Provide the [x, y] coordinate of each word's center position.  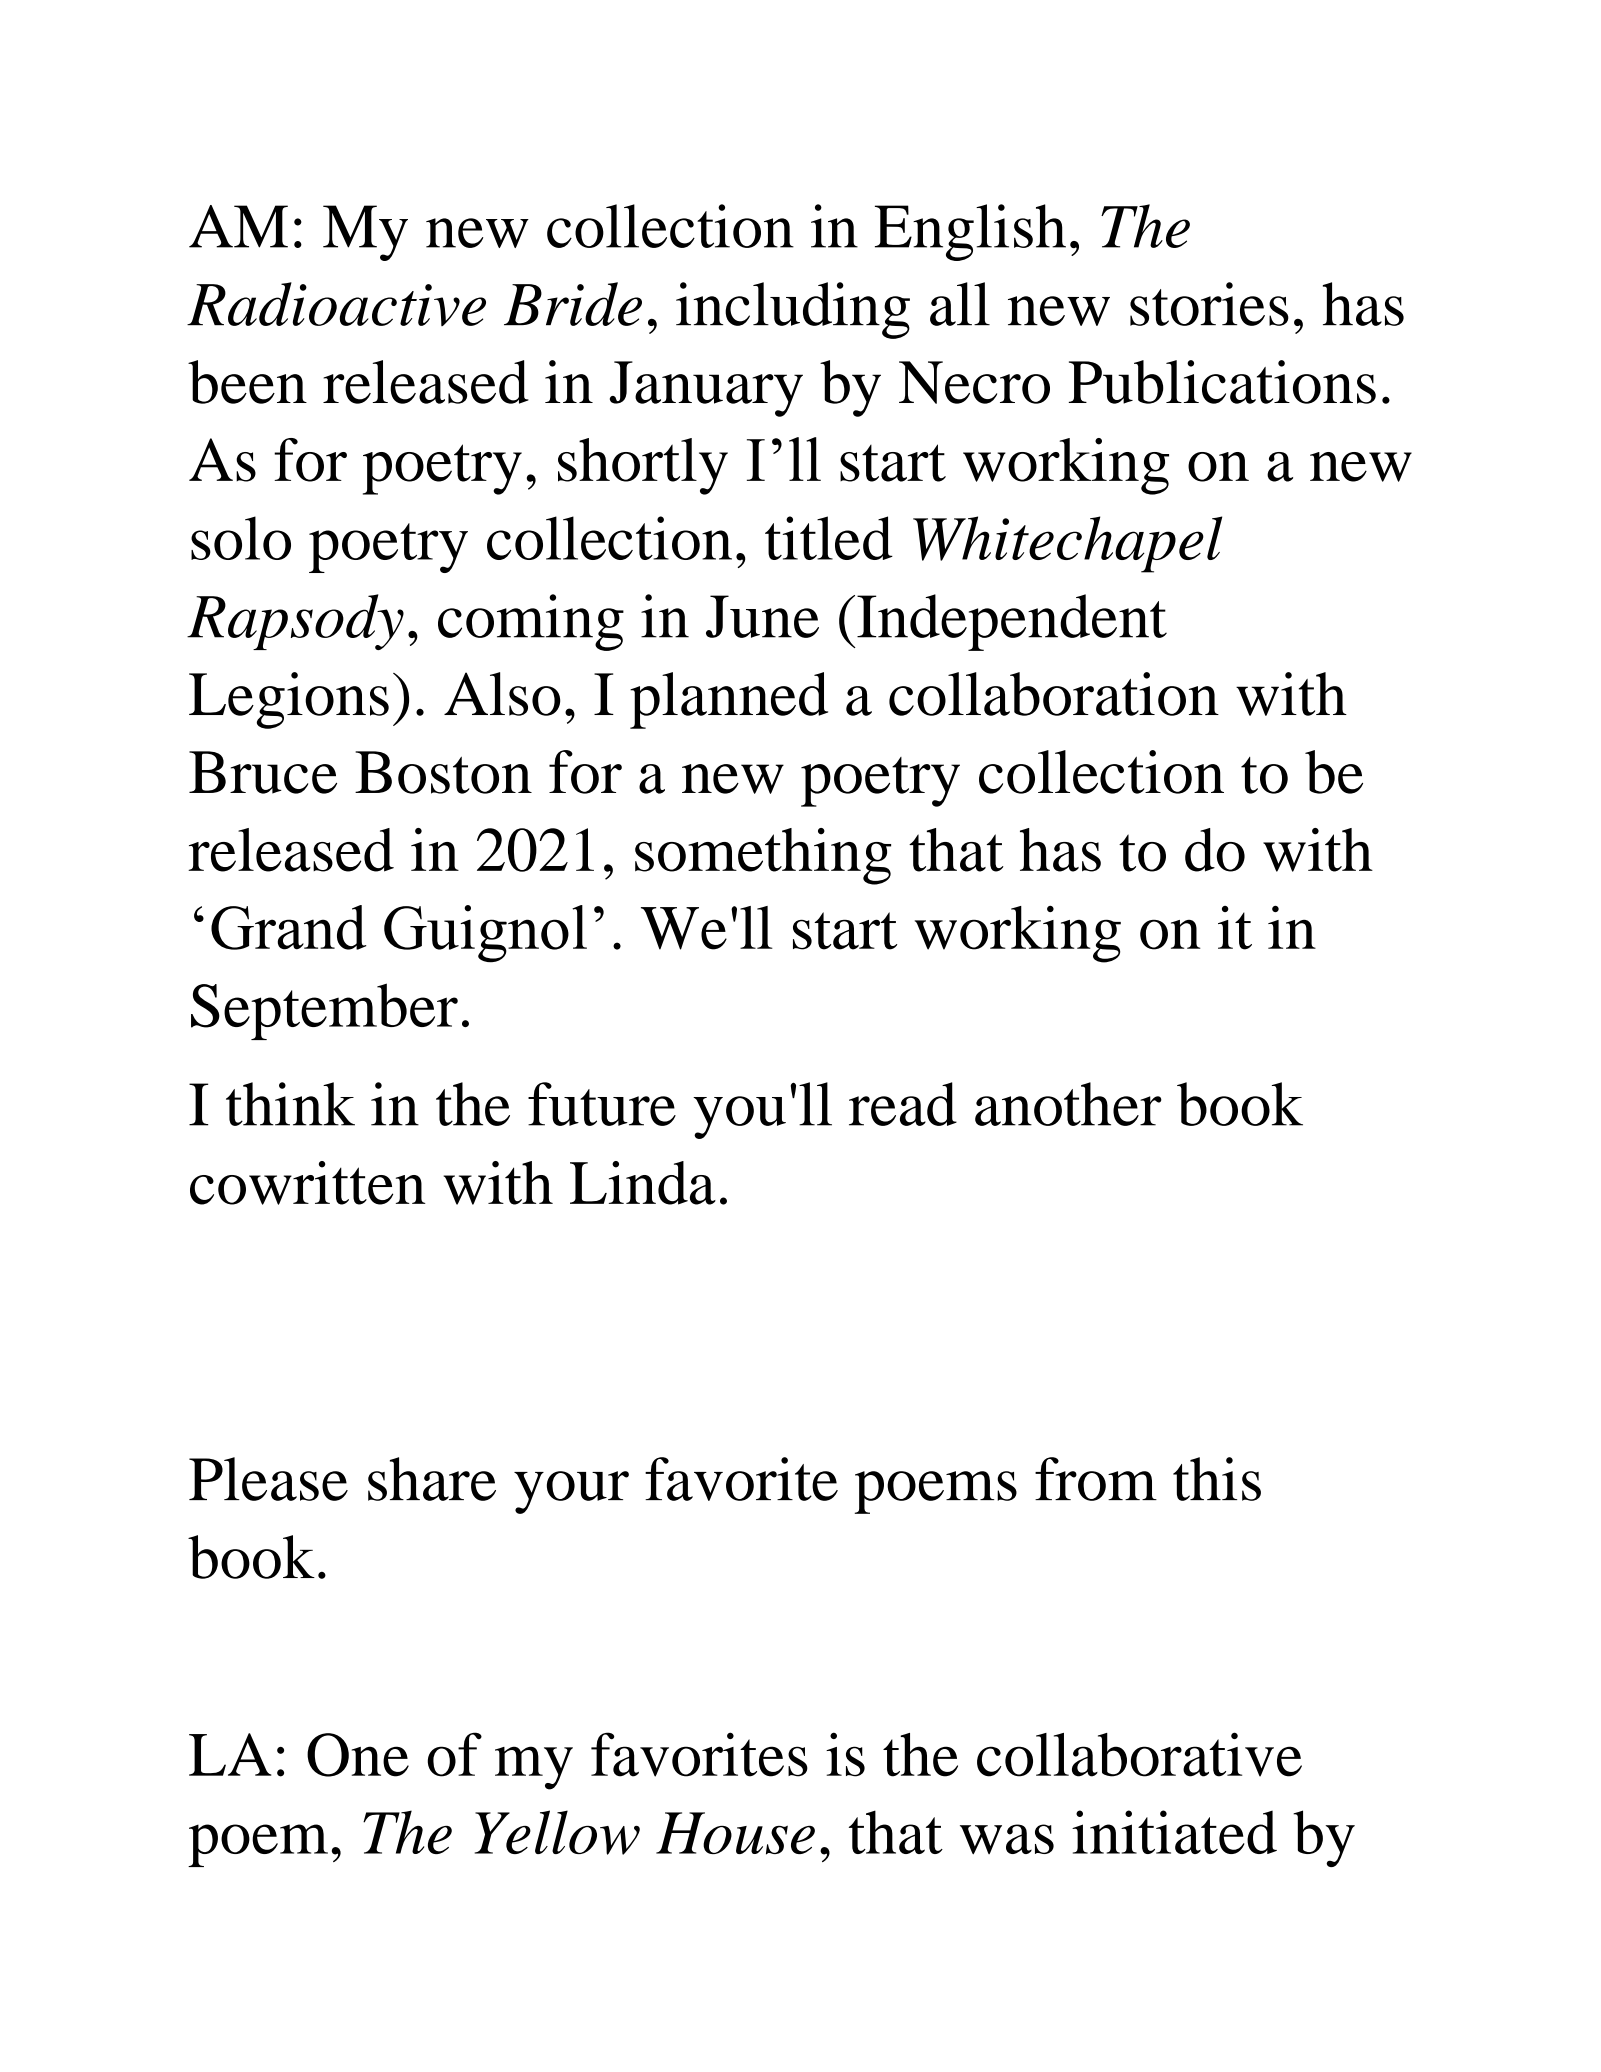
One [358, 1755]
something [763, 856]
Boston [443, 772]
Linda [643, 1183]
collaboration [1054, 694]
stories [1209, 304]
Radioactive [336, 304]
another [1068, 1104]
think [290, 1104]
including [793, 310]
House [735, 1833]
